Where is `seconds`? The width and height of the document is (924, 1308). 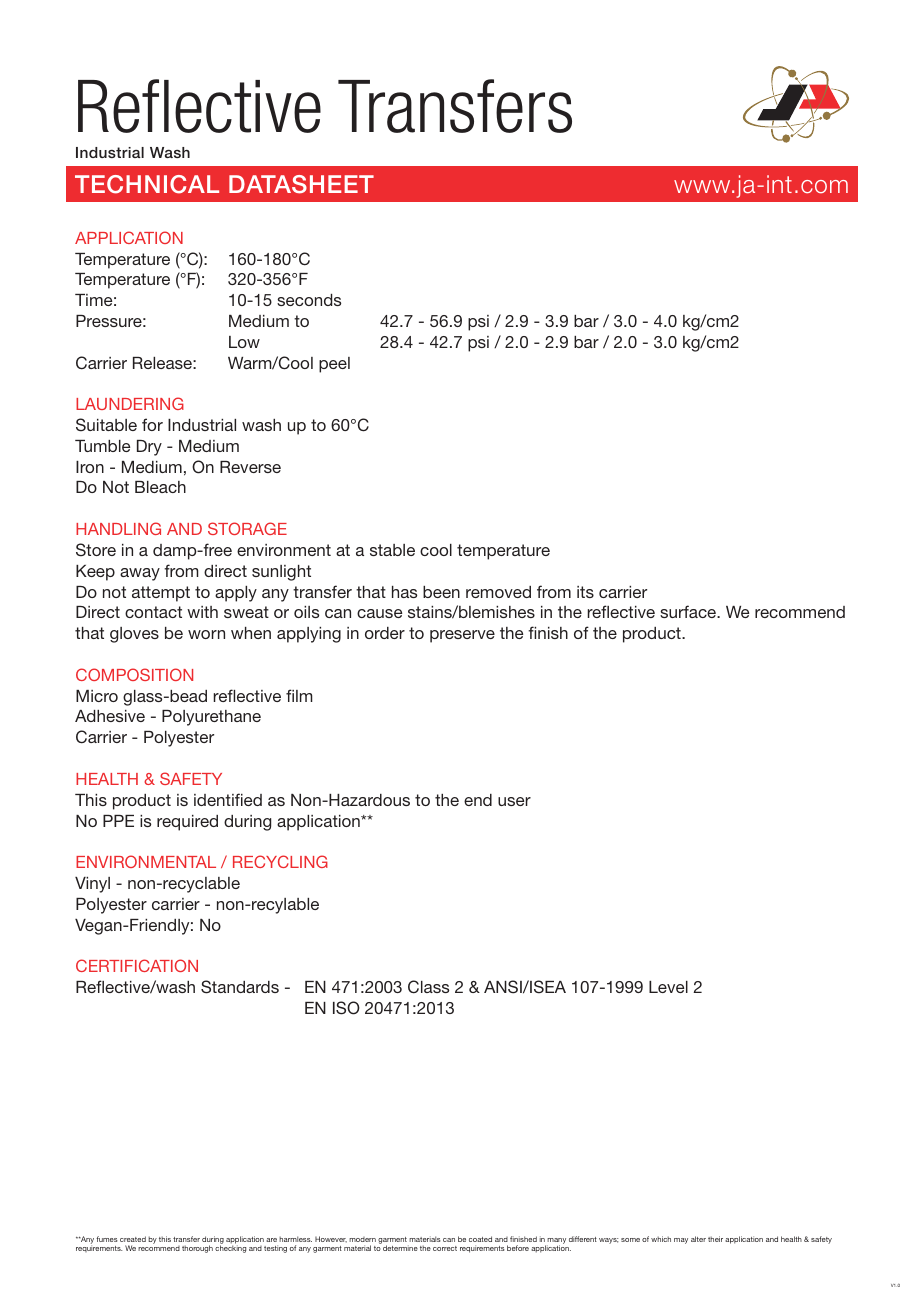 seconds is located at coordinates (309, 300).
